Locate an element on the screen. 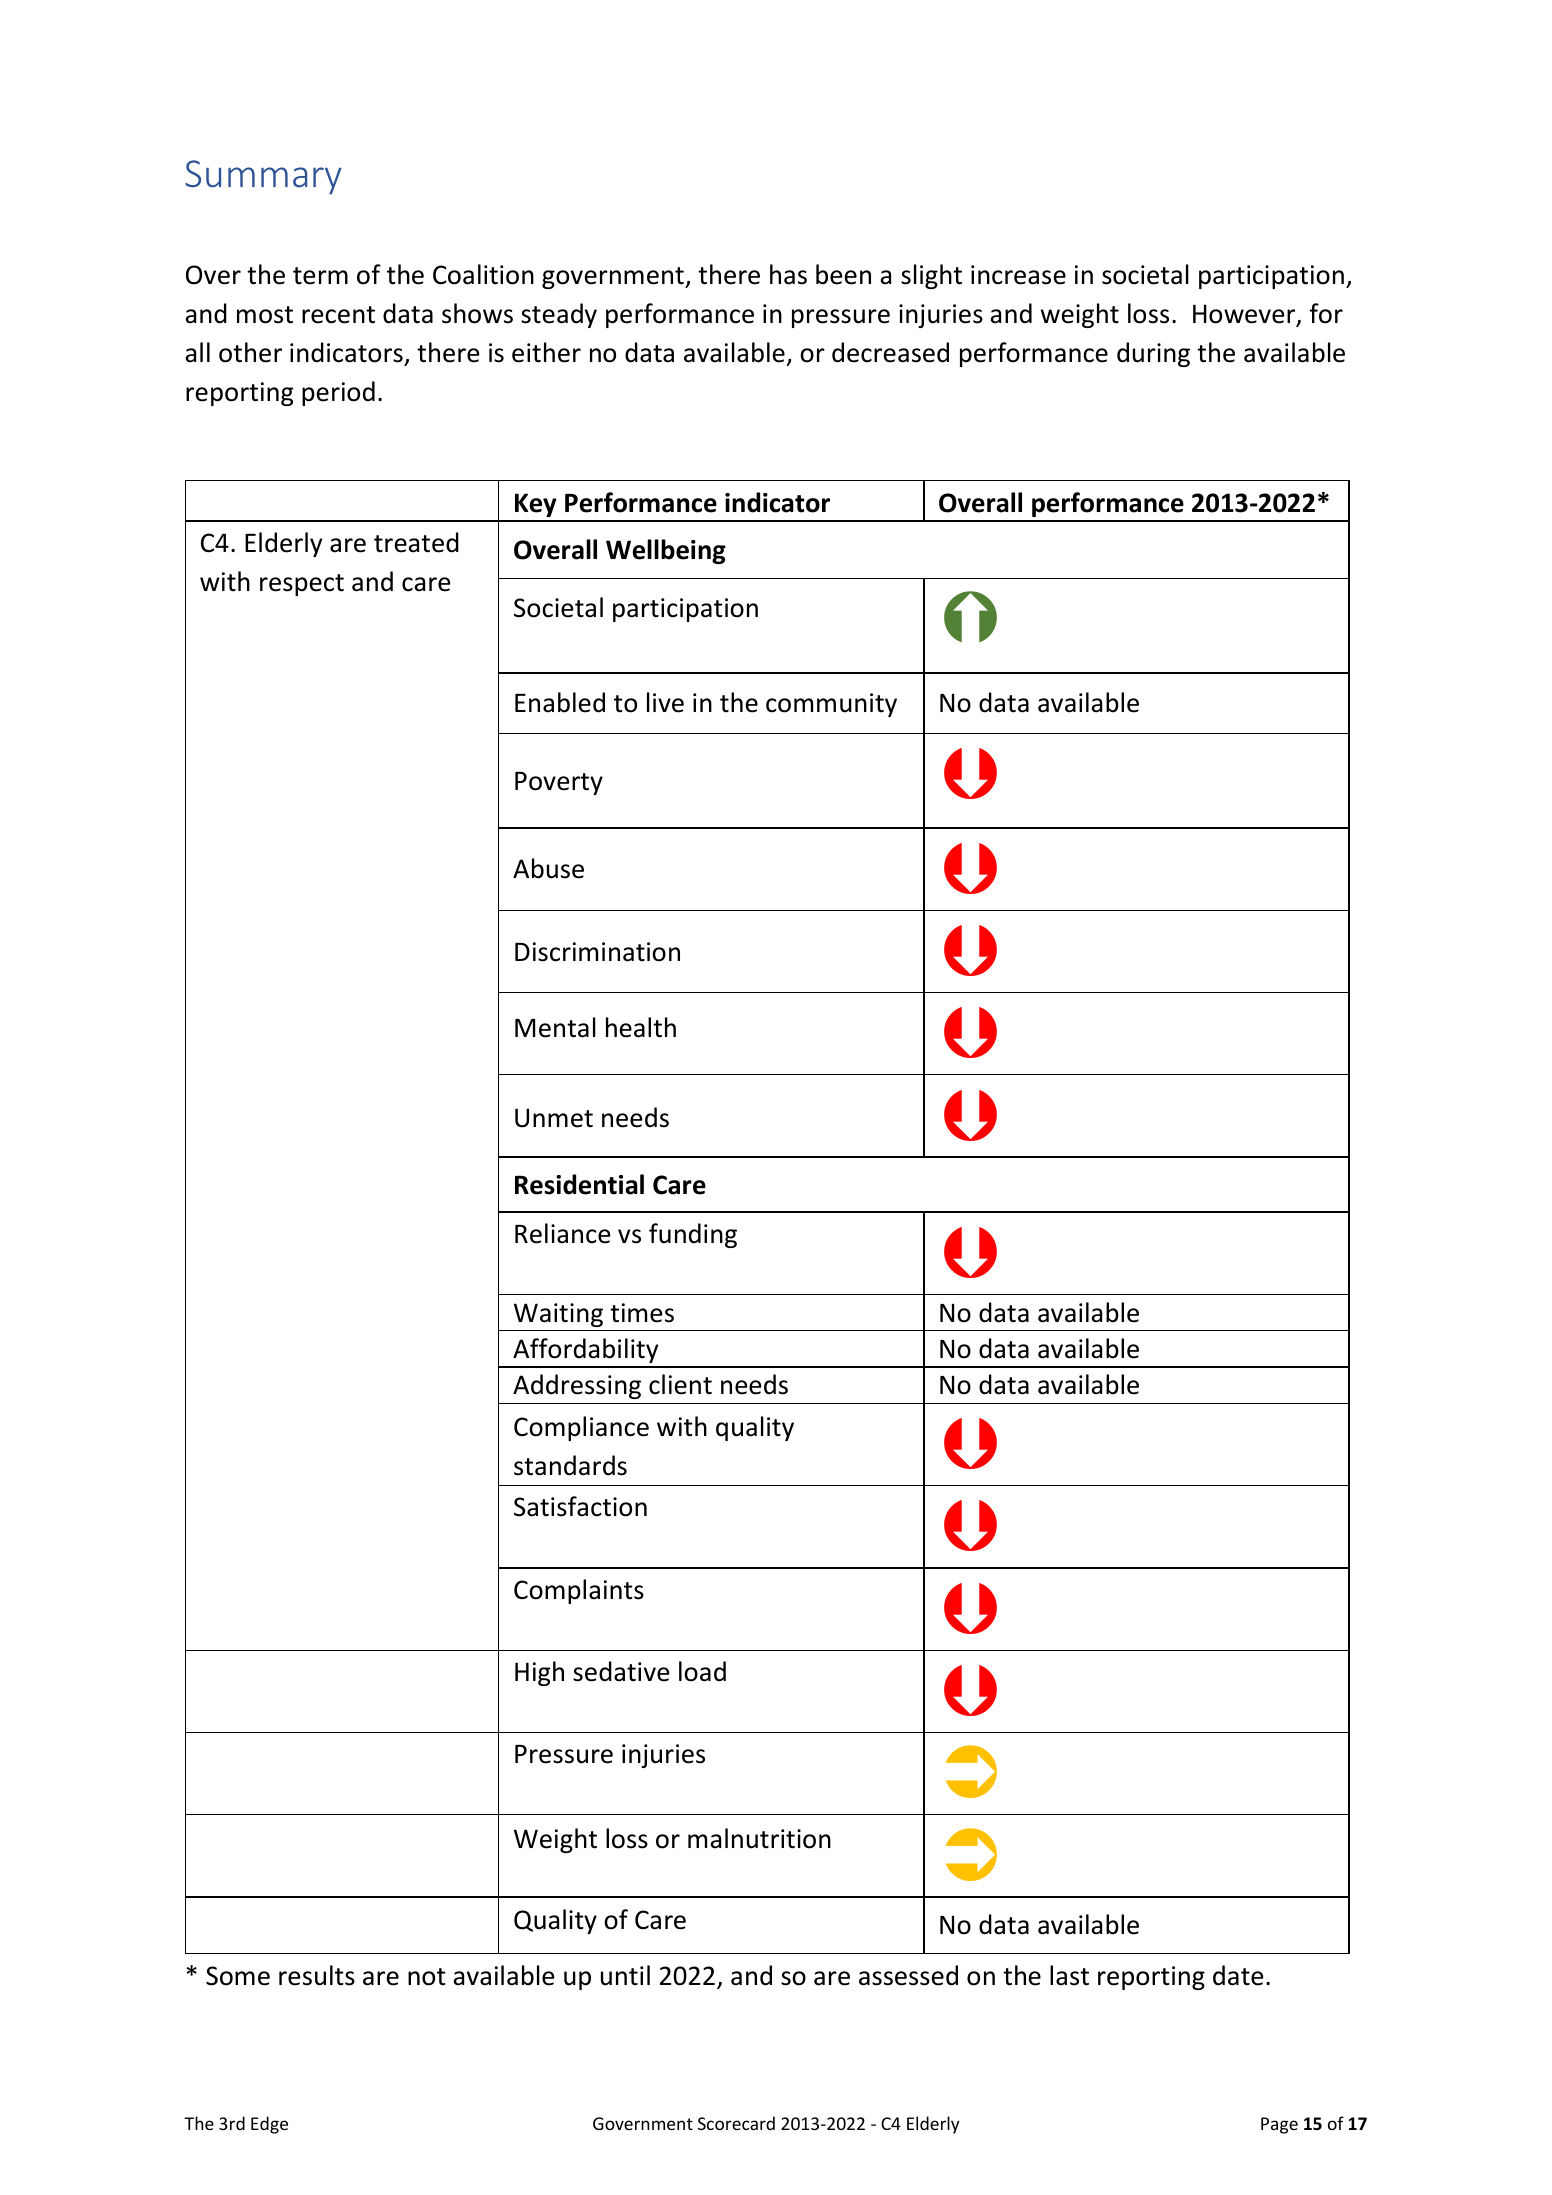 Image resolution: width=1552 pixels, height=2195 pixels. However is located at coordinates (1245, 315).
